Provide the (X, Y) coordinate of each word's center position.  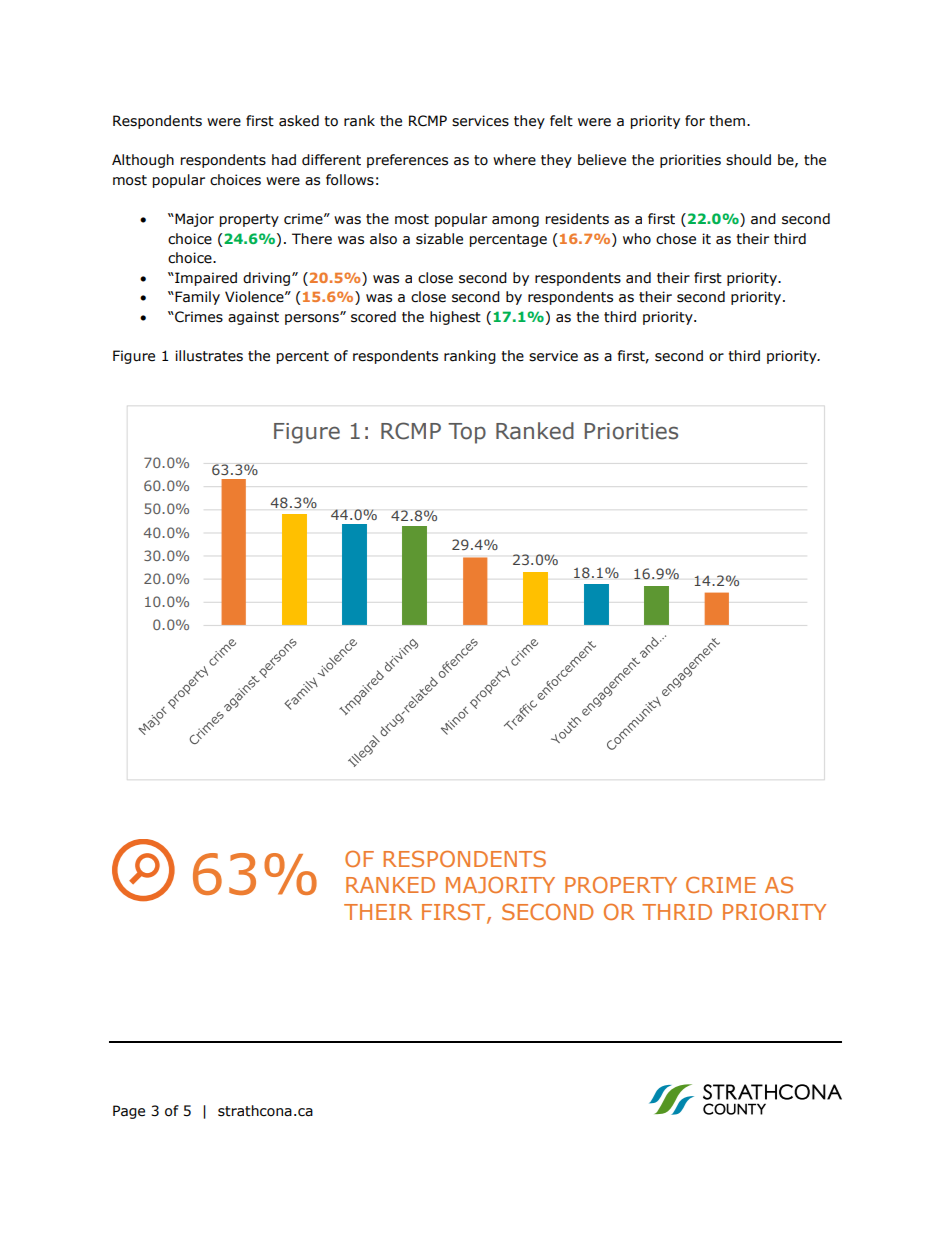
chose (676, 239)
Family (196, 298)
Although (143, 161)
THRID (677, 912)
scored (373, 317)
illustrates (209, 356)
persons (313, 319)
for (695, 121)
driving (268, 279)
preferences (407, 161)
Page (129, 1112)
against (253, 318)
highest (455, 318)
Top (467, 433)
